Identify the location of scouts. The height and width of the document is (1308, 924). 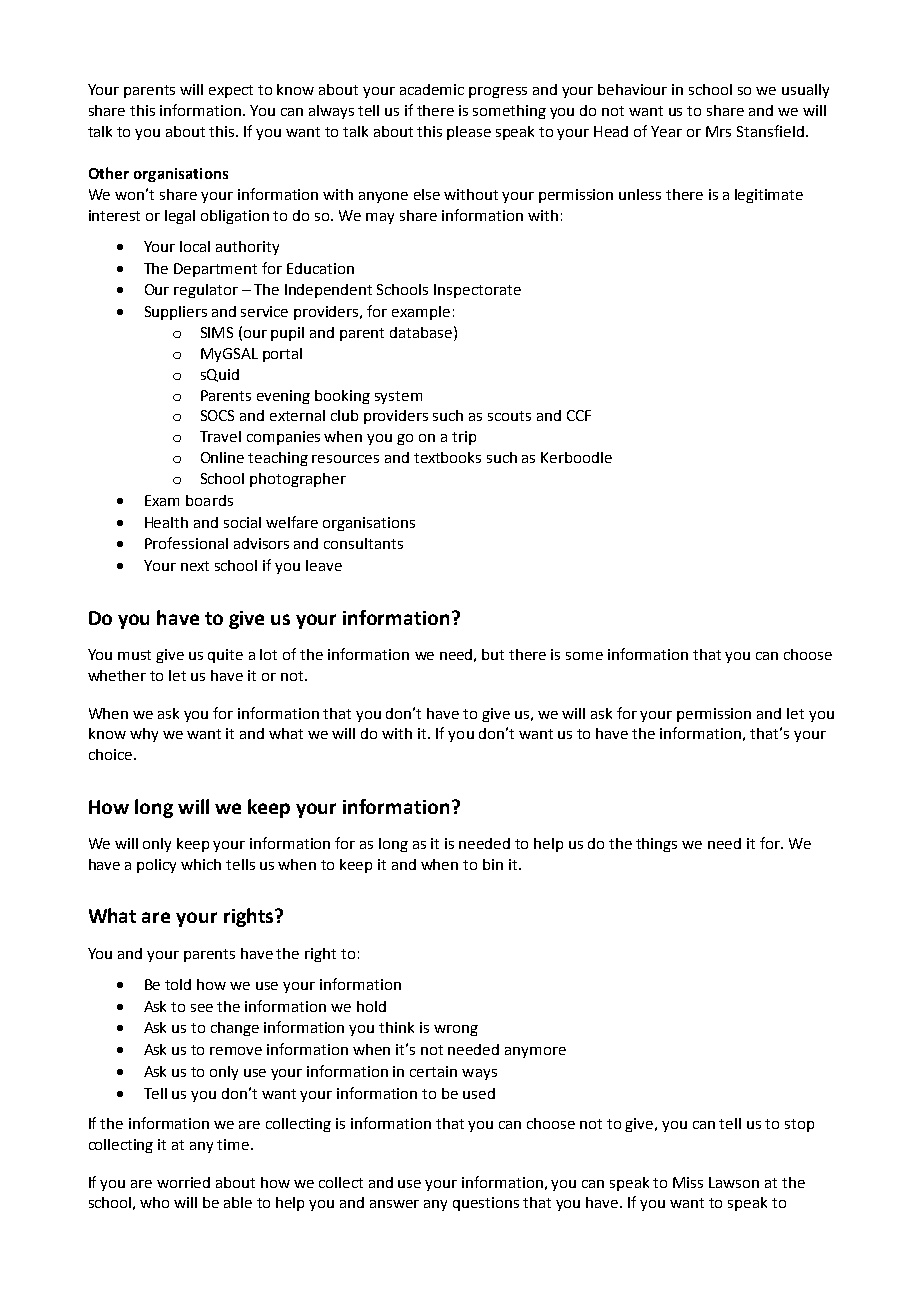
(509, 416).
